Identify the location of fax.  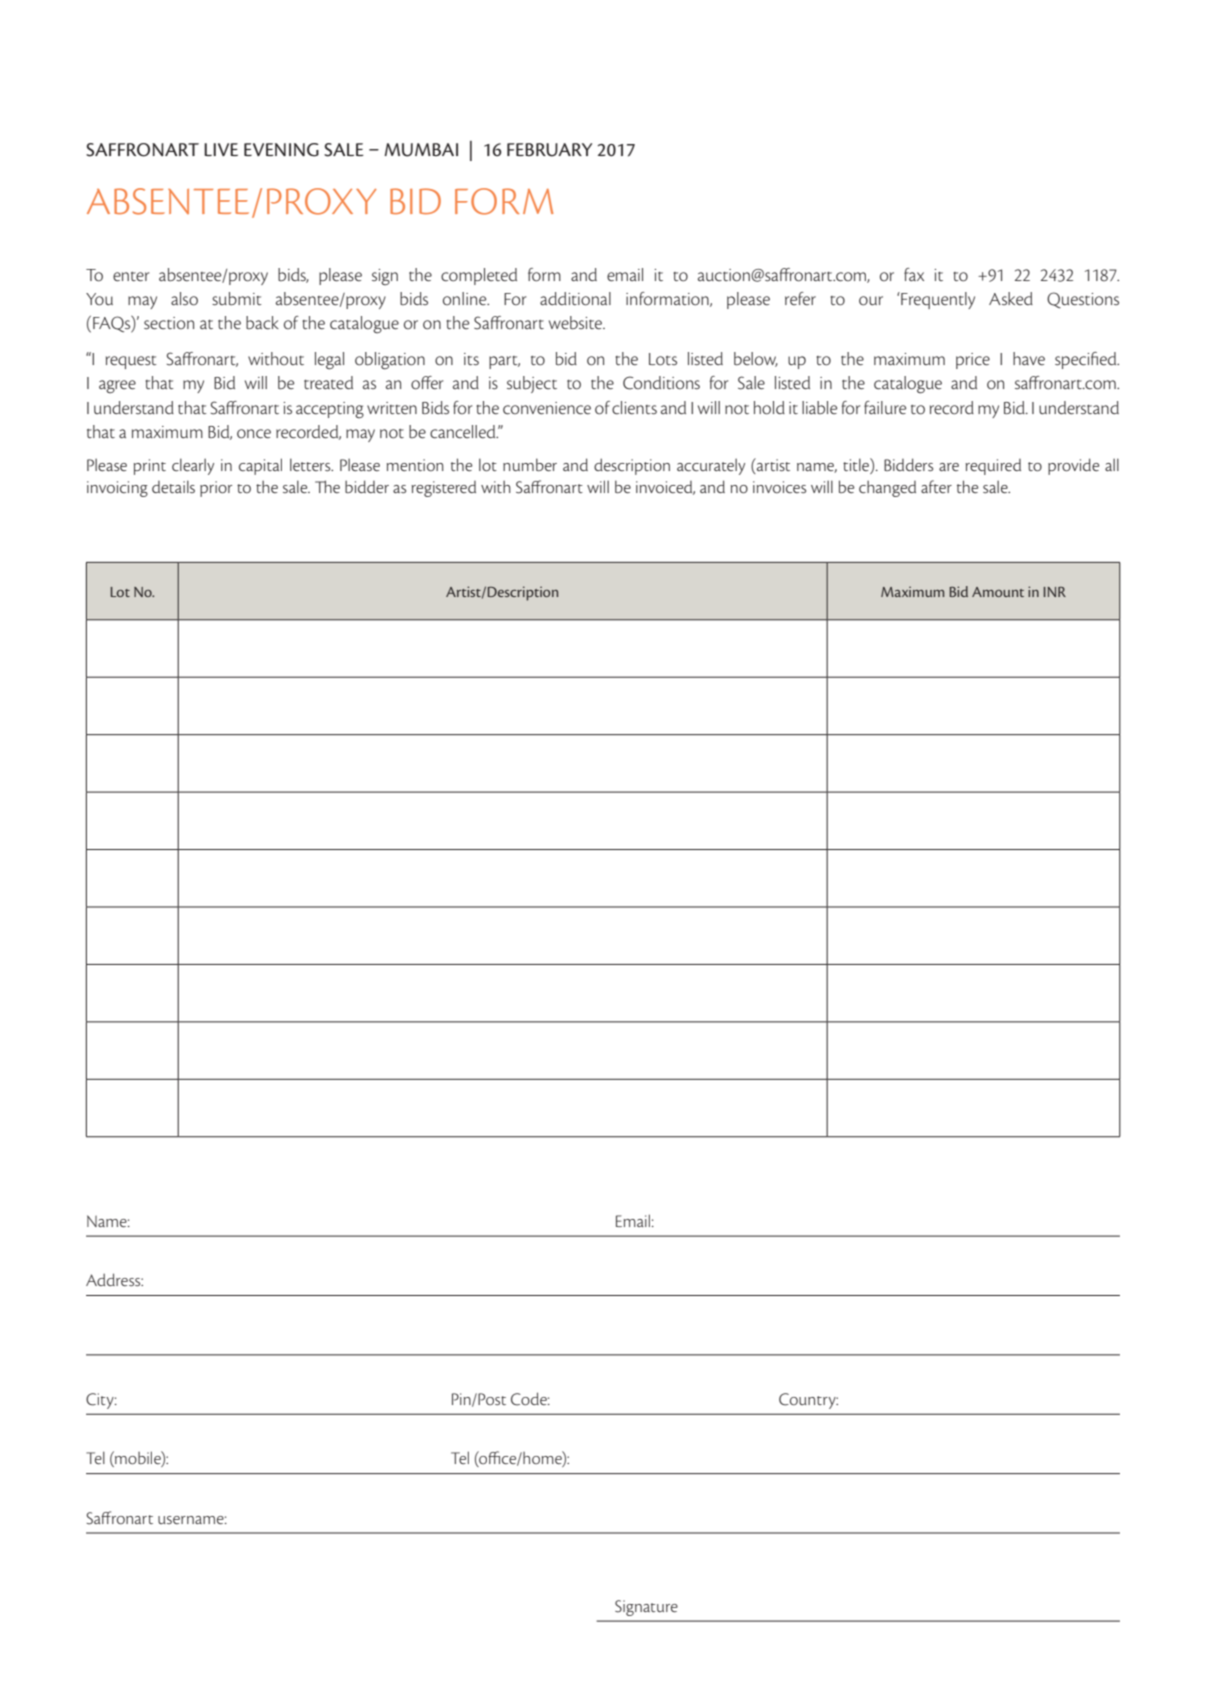
(914, 274).
